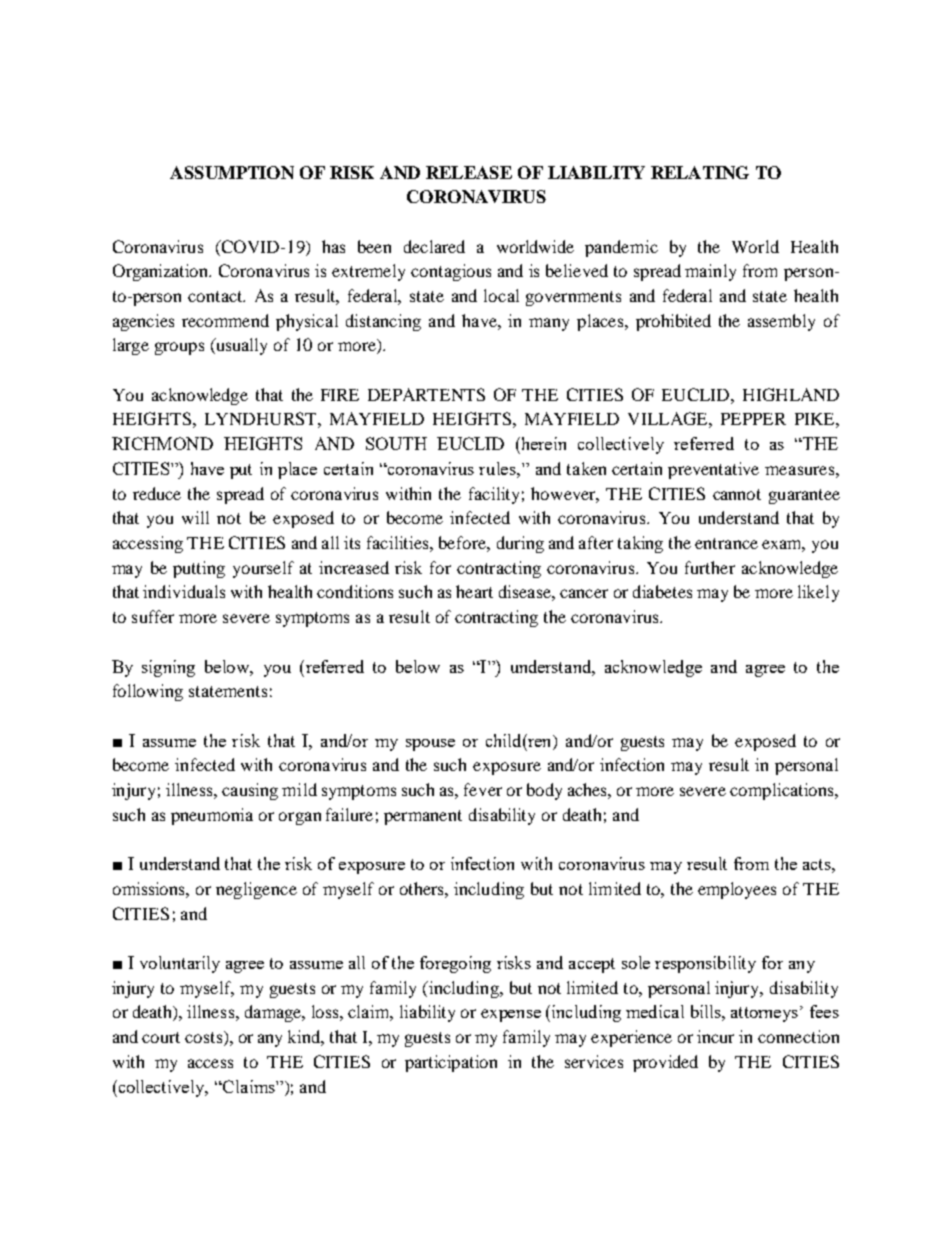  What do you see at coordinates (423, 817) in the screenshot?
I see `permanent` at bounding box center [423, 817].
